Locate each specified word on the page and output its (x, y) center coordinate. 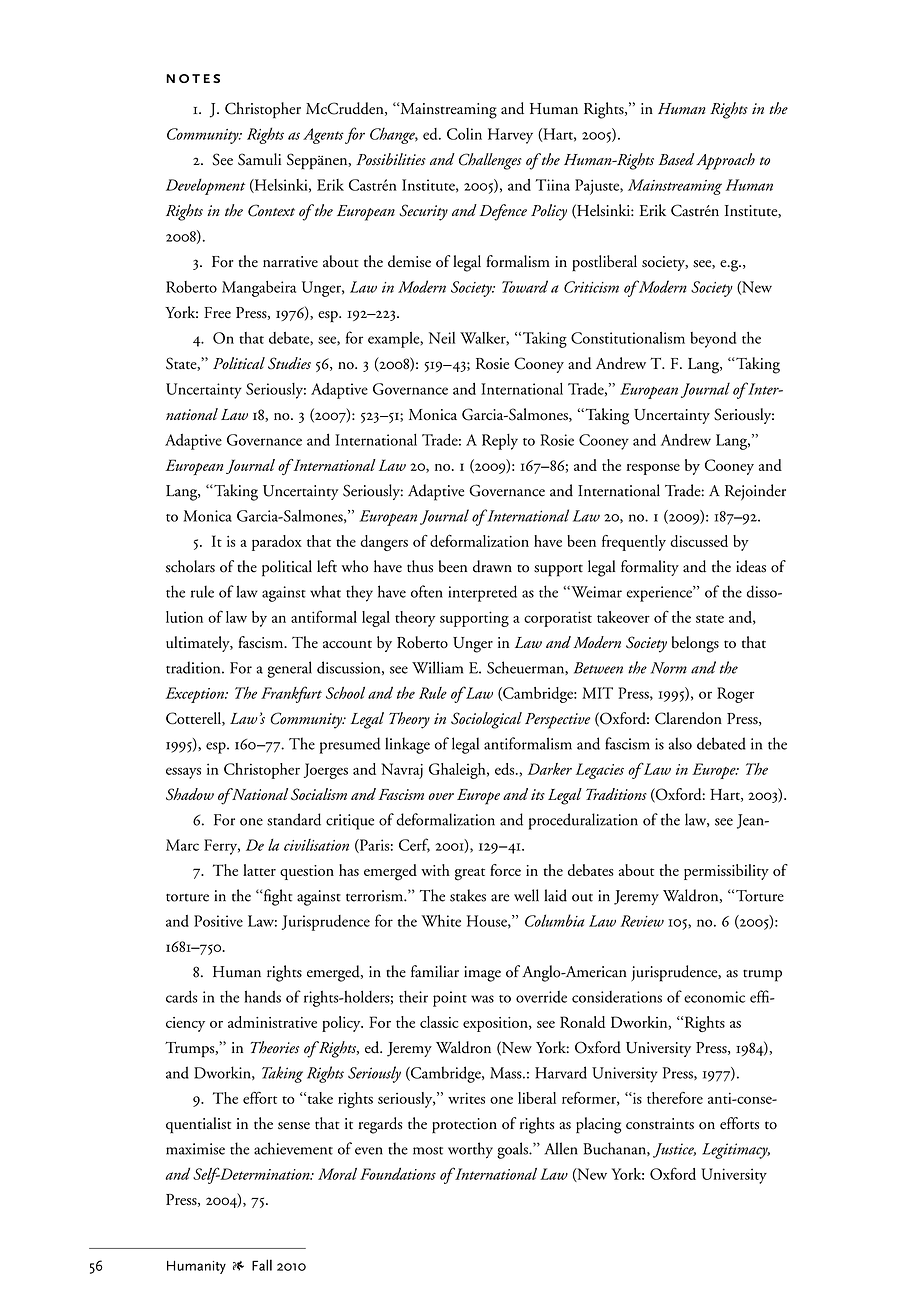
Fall (262, 1265)
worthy (470, 1150)
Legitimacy (736, 1151)
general (289, 669)
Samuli (259, 159)
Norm (669, 668)
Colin (464, 134)
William (437, 667)
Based (676, 159)
